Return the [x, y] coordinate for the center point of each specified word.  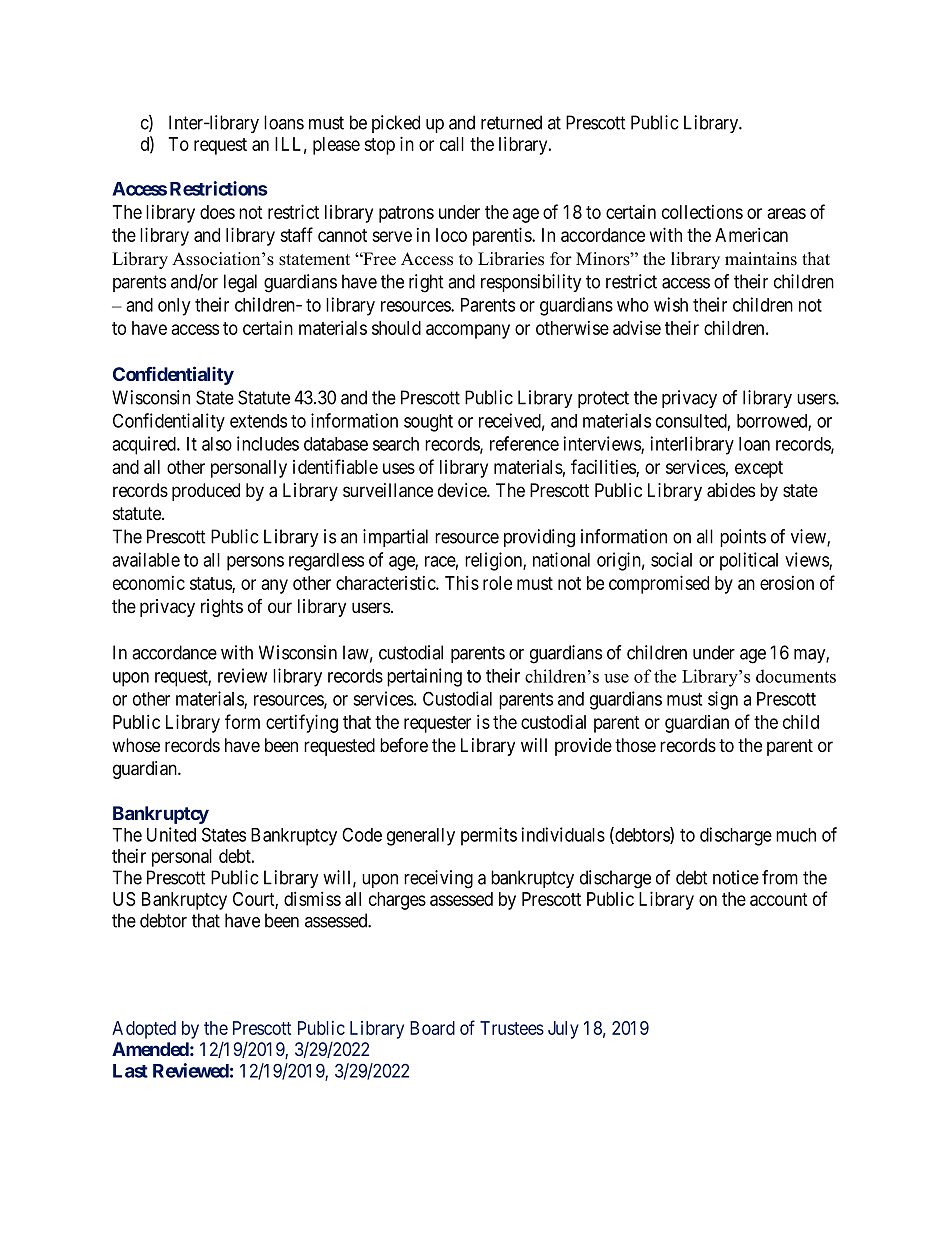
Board [432, 1028]
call [452, 144]
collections [702, 212]
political [749, 561]
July [563, 1030]
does [217, 212]
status [211, 584]
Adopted [144, 1030]
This [462, 582]
